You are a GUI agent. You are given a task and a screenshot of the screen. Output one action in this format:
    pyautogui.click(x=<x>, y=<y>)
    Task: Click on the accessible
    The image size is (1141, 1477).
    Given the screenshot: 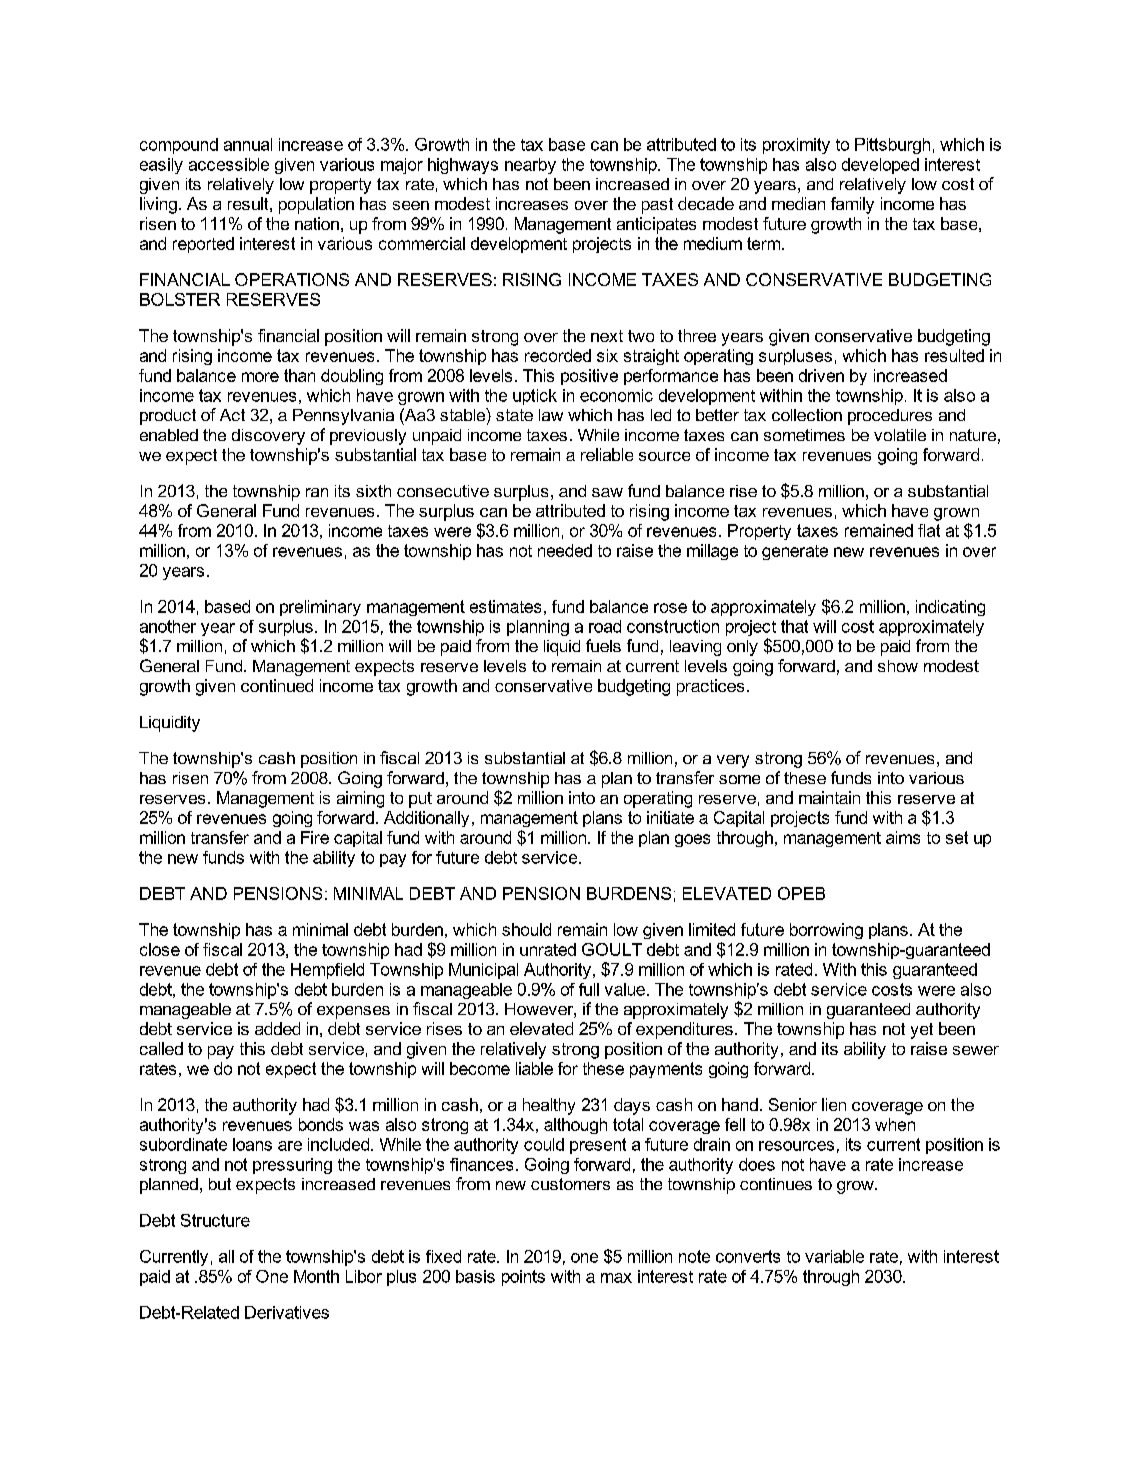 What is the action you would take?
    pyautogui.click(x=229, y=164)
